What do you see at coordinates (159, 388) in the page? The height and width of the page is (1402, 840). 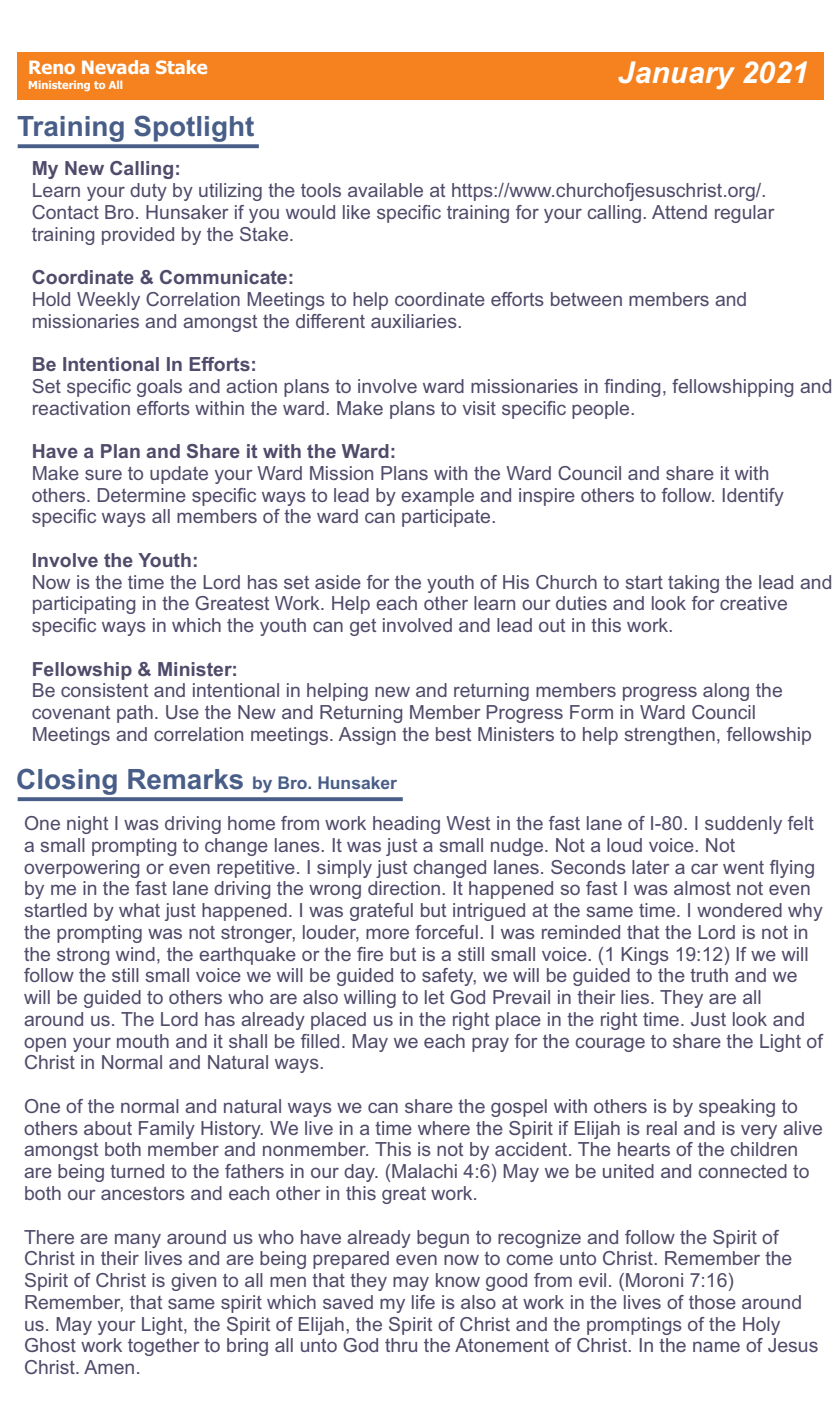 I see `goals` at bounding box center [159, 388].
